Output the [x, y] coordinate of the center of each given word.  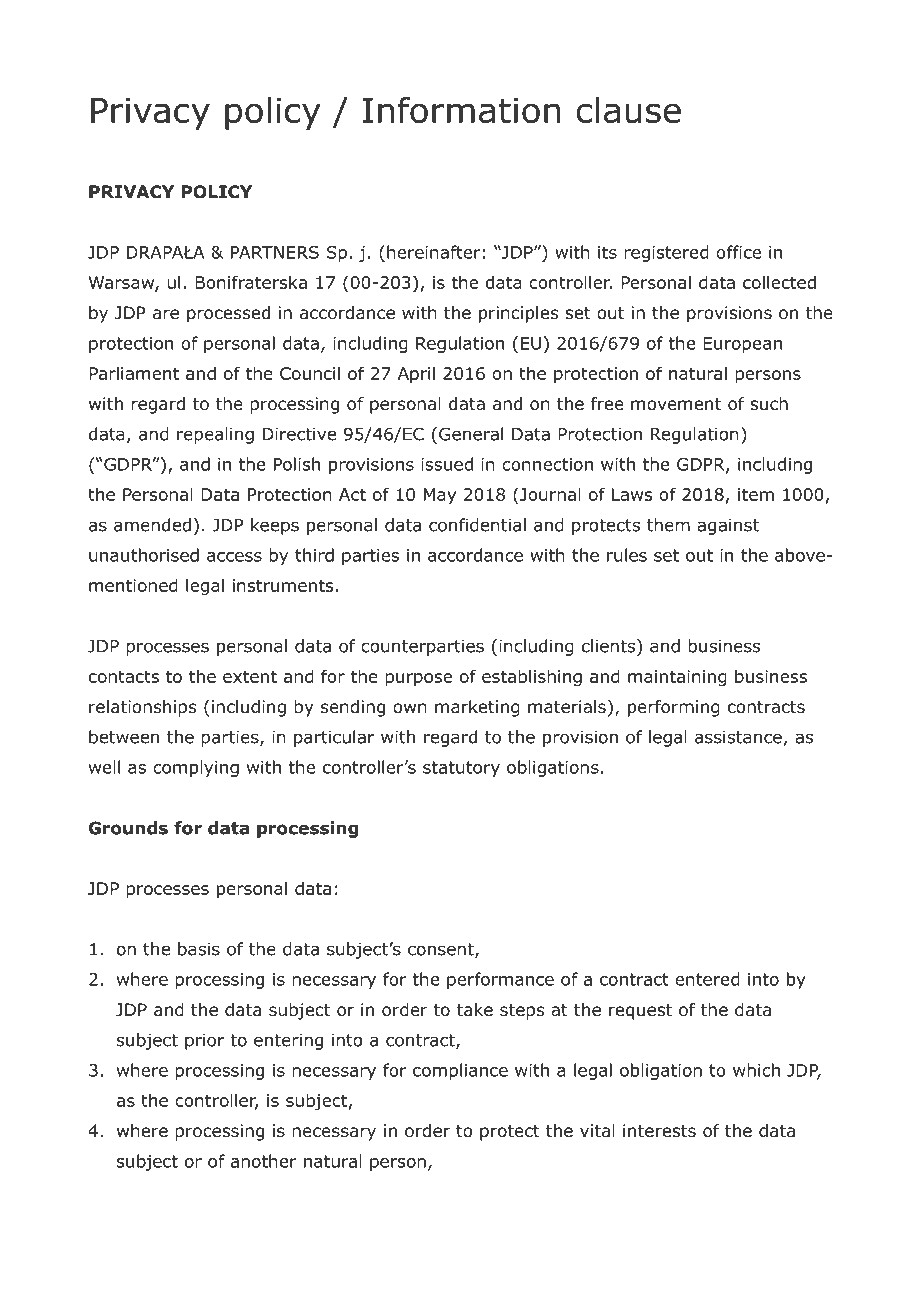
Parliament [134, 373]
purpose [418, 679]
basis [199, 949]
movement [676, 404]
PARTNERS [275, 252]
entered [707, 979]
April [416, 374]
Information [461, 110]
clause [628, 110]
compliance [460, 1071]
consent [442, 950]
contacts [124, 676]
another [264, 1161]
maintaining [677, 678]
